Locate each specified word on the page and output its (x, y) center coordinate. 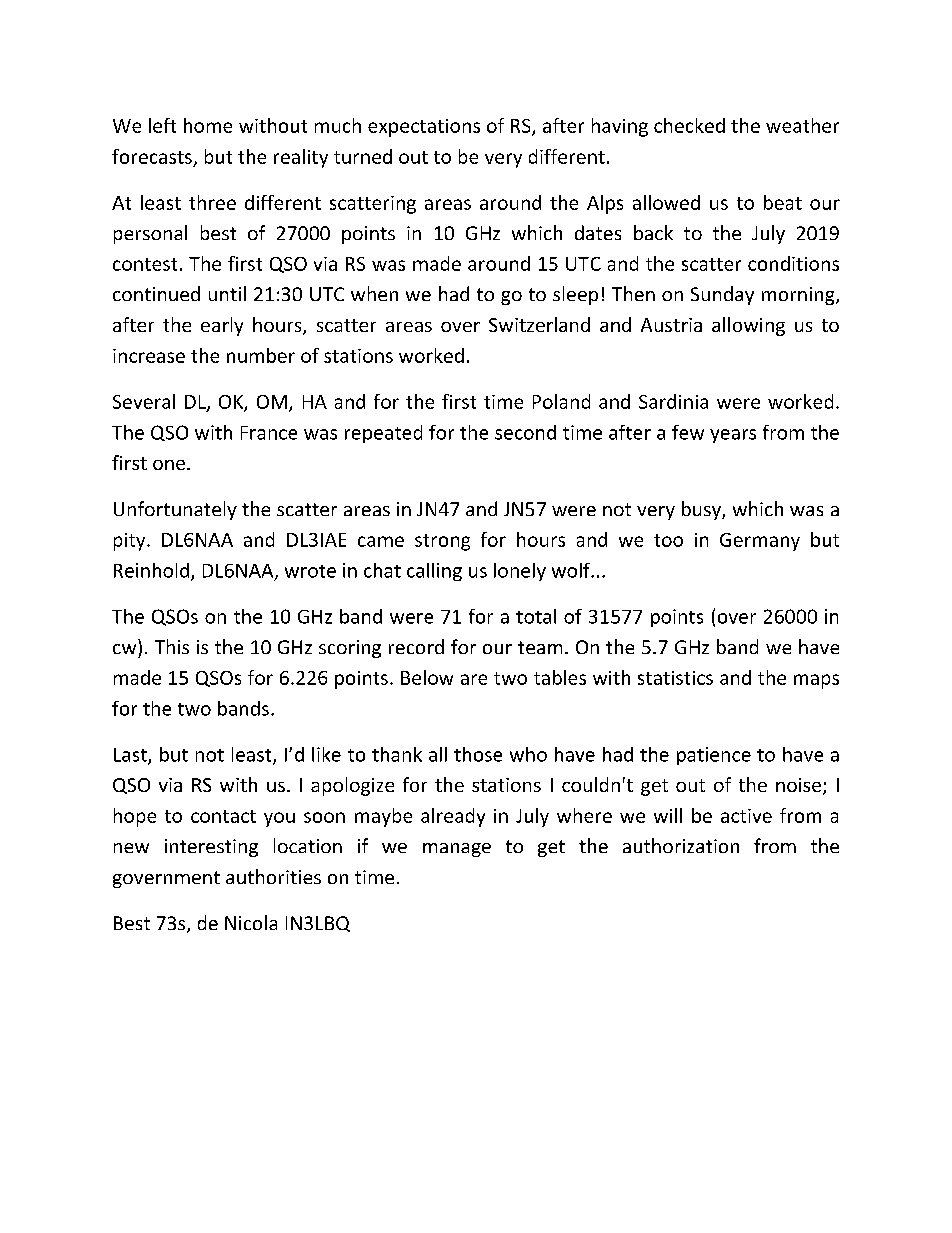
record (416, 646)
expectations (424, 128)
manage (457, 850)
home (208, 125)
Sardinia (673, 401)
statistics (675, 678)
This (172, 646)
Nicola (251, 922)
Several (144, 401)
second (525, 432)
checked (689, 125)
